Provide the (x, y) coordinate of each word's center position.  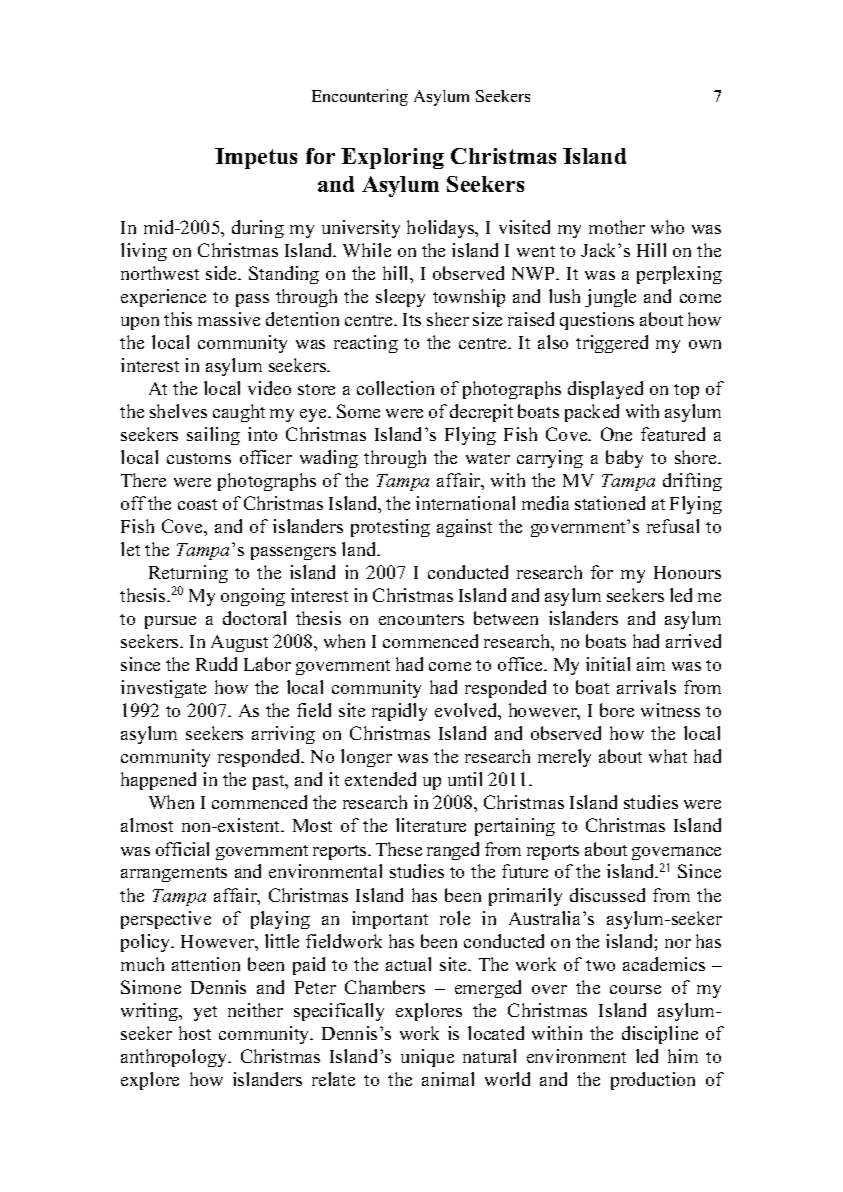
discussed (607, 895)
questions (597, 321)
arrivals (646, 687)
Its (412, 319)
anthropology (175, 1058)
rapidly (399, 712)
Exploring (392, 158)
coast (197, 504)
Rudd (216, 664)
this (178, 319)
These (399, 849)
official (182, 849)
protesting (390, 528)
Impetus (256, 158)
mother (617, 227)
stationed (610, 503)
